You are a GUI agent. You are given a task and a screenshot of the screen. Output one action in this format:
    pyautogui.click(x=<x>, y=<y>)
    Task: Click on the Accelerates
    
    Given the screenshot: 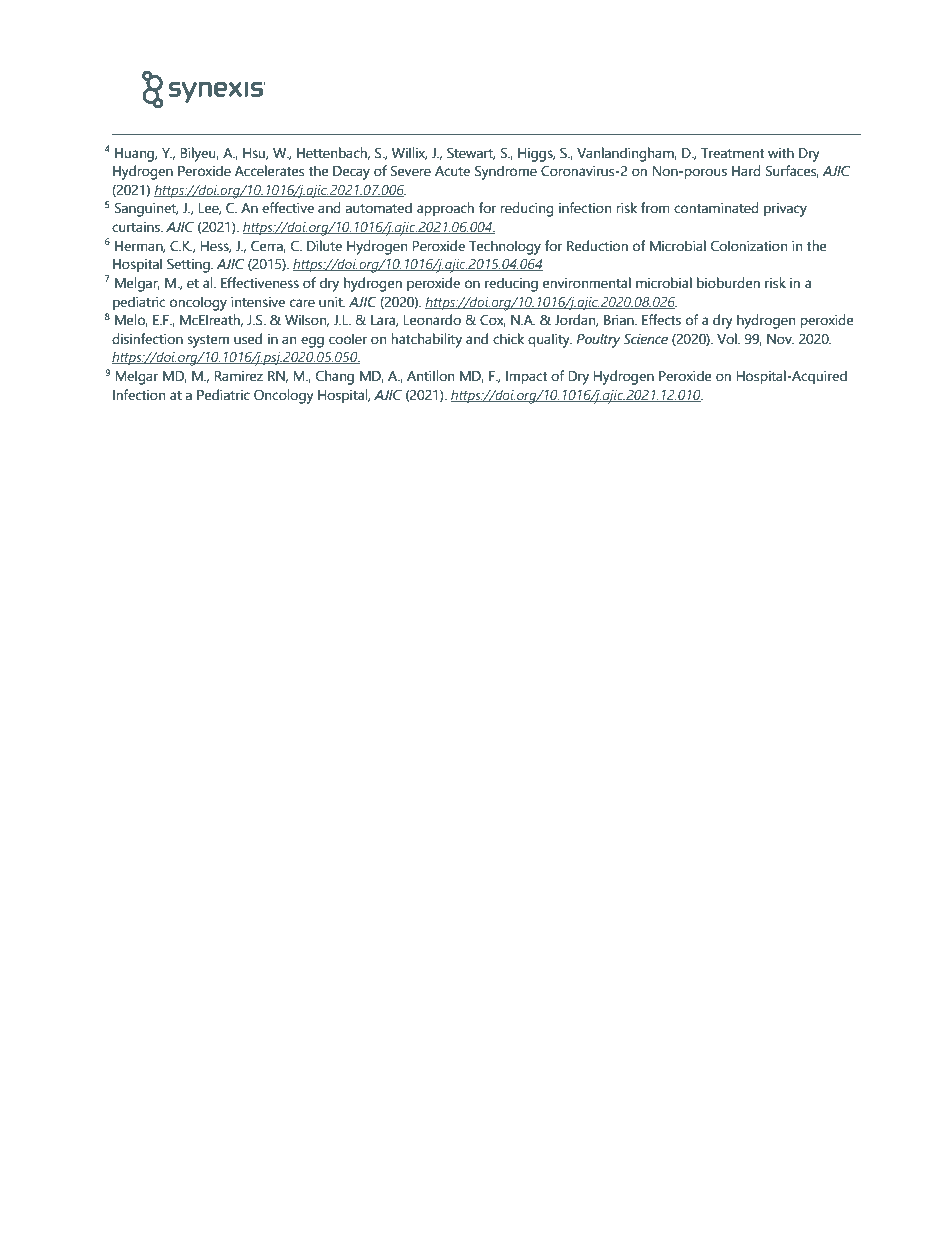 What is the action you would take?
    pyautogui.click(x=269, y=171)
